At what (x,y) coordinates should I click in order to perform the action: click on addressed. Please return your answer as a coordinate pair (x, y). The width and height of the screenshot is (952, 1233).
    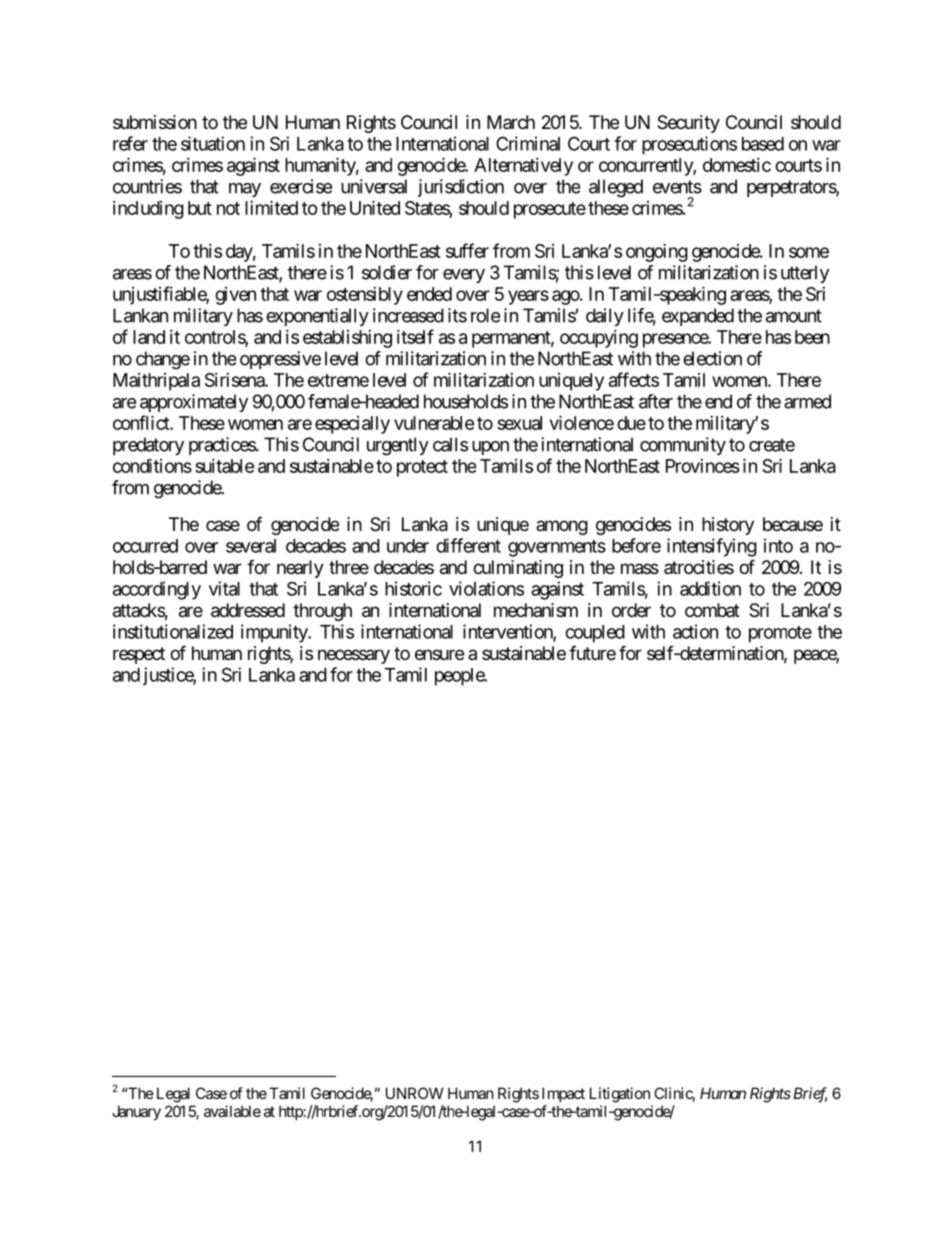
    Looking at the image, I should click on (248, 610).
